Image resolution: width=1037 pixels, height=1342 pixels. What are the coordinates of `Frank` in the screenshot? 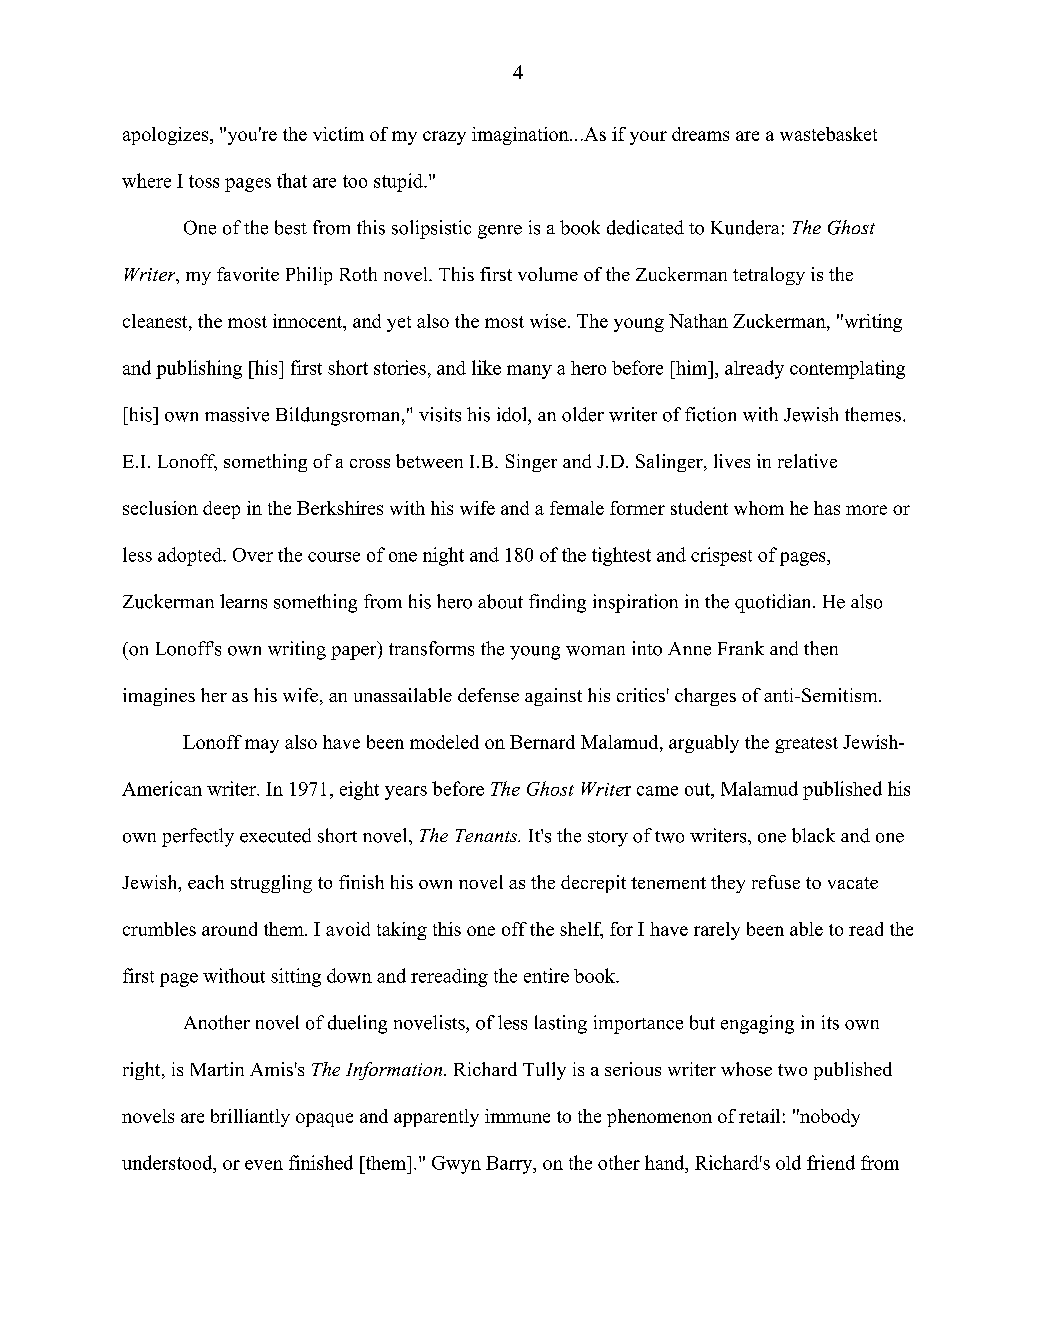 It's located at (741, 648).
